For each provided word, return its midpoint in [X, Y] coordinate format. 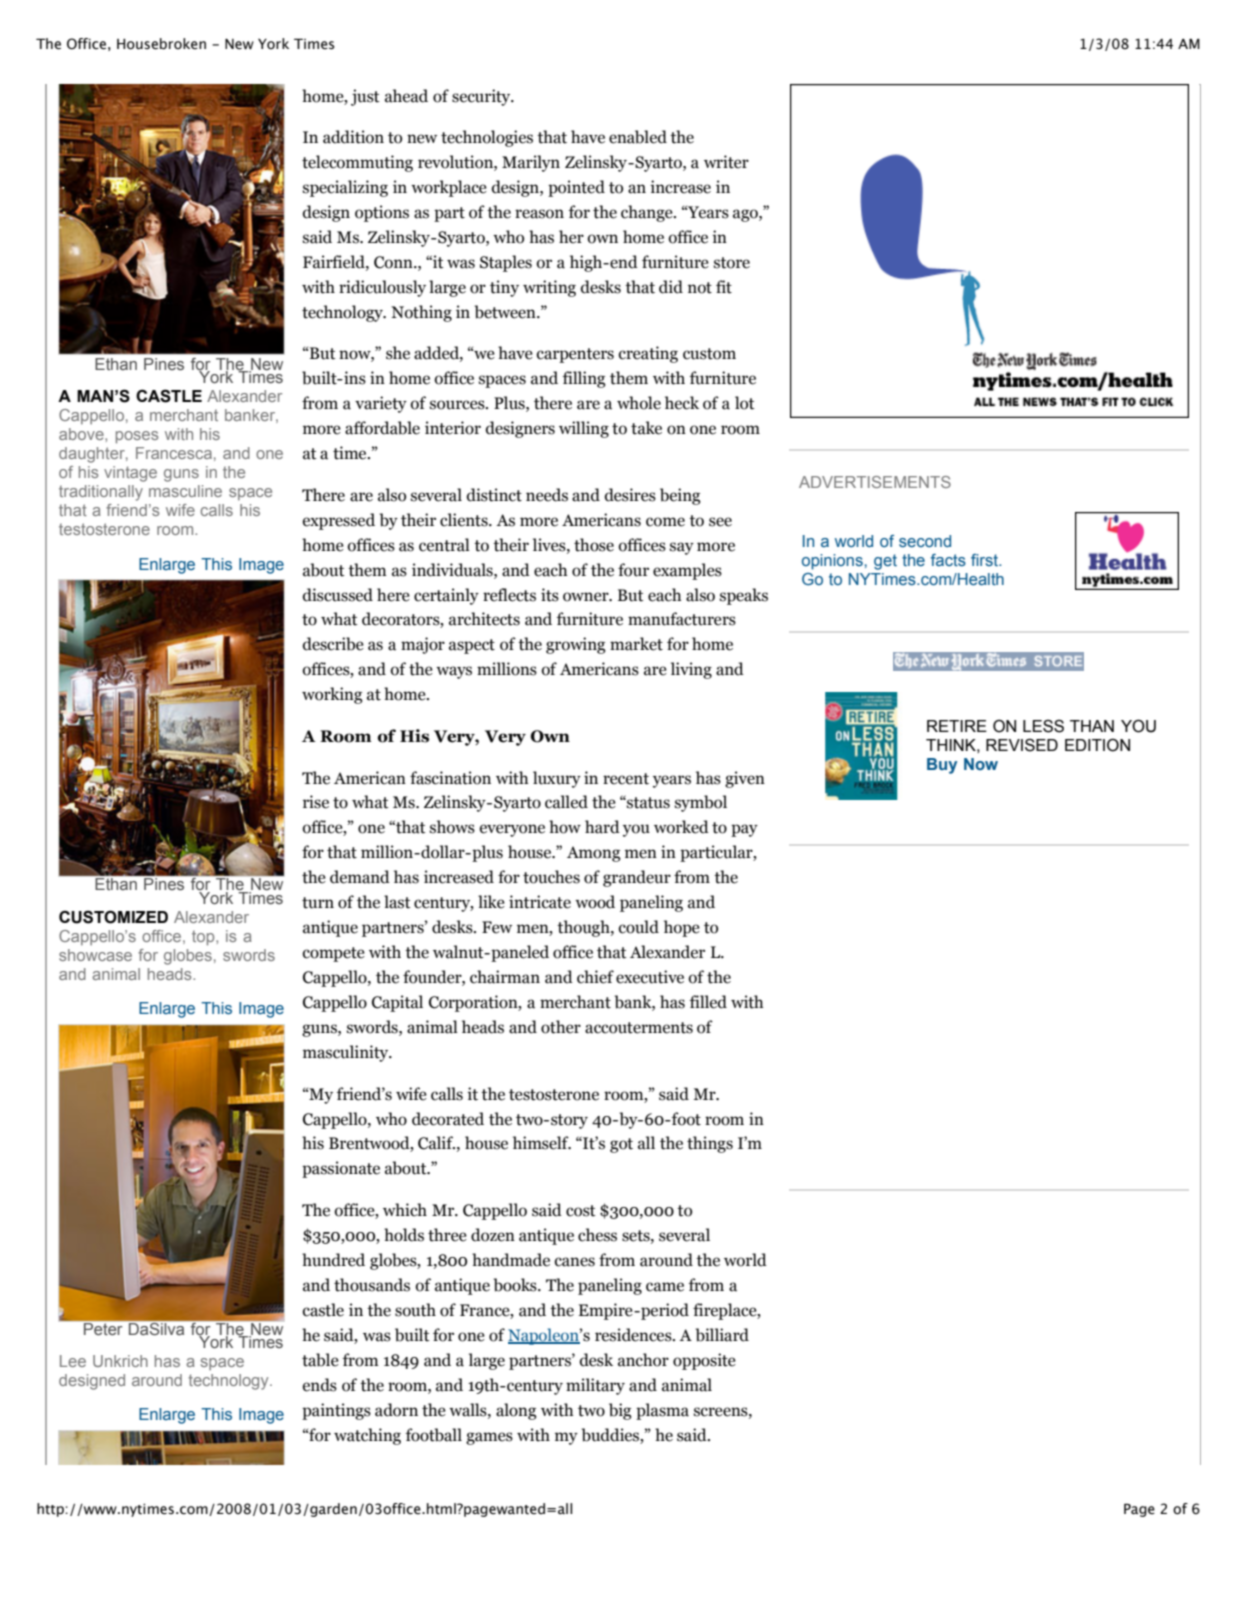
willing [584, 429]
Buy [942, 766]
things [710, 1144]
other [561, 1027]
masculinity [347, 1053]
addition [353, 137]
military [595, 1386]
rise [316, 802]
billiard [722, 1335]
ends [320, 1385]
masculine [185, 491]
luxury [557, 779]
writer [726, 162]
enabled [638, 137]
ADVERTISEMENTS [875, 482]
